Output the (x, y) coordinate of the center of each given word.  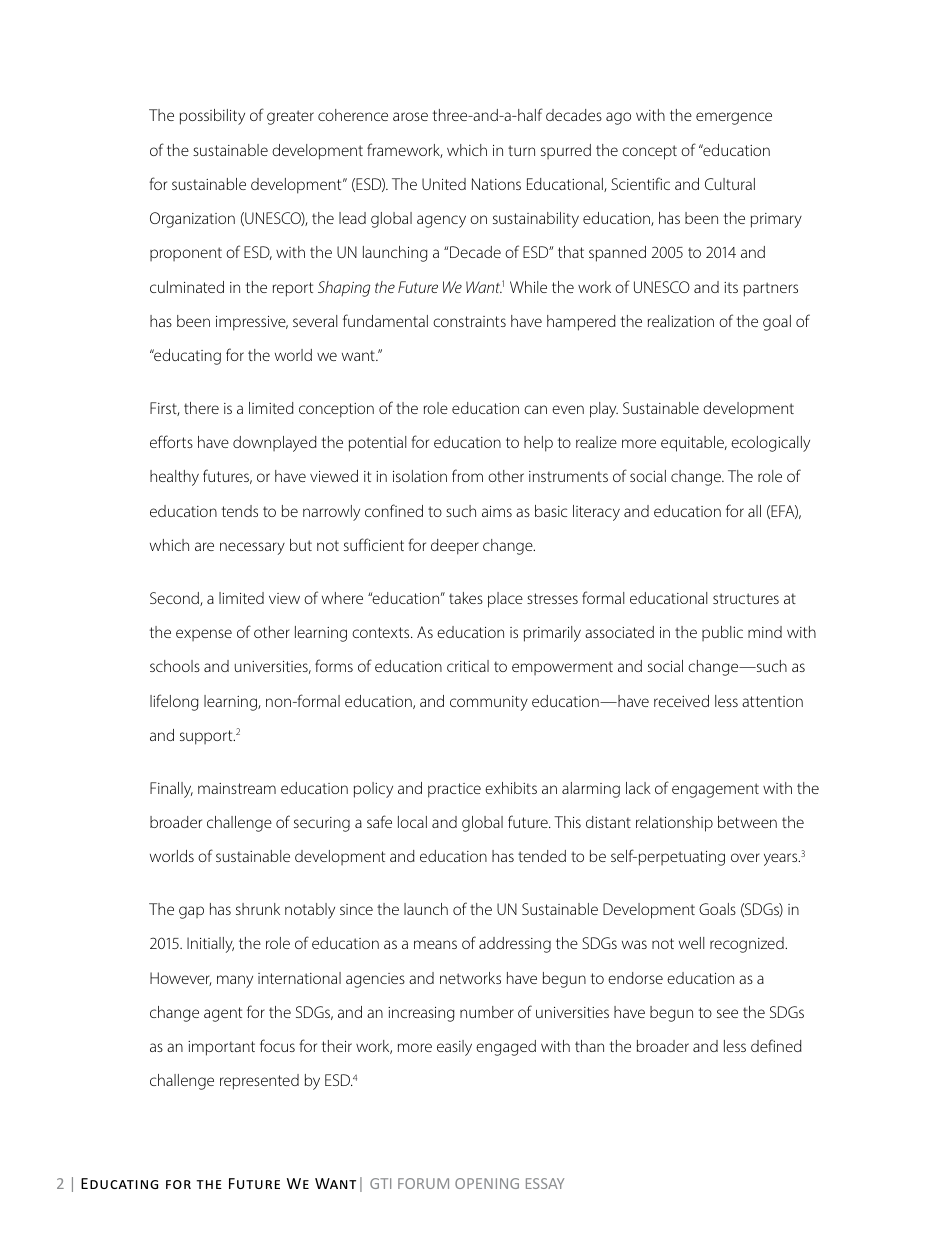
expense (204, 635)
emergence (734, 118)
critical (468, 666)
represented (259, 1082)
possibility (212, 117)
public (722, 633)
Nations (496, 184)
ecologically (770, 444)
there (201, 408)
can (535, 409)
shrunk (258, 909)
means (435, 944)
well (691, 943)
